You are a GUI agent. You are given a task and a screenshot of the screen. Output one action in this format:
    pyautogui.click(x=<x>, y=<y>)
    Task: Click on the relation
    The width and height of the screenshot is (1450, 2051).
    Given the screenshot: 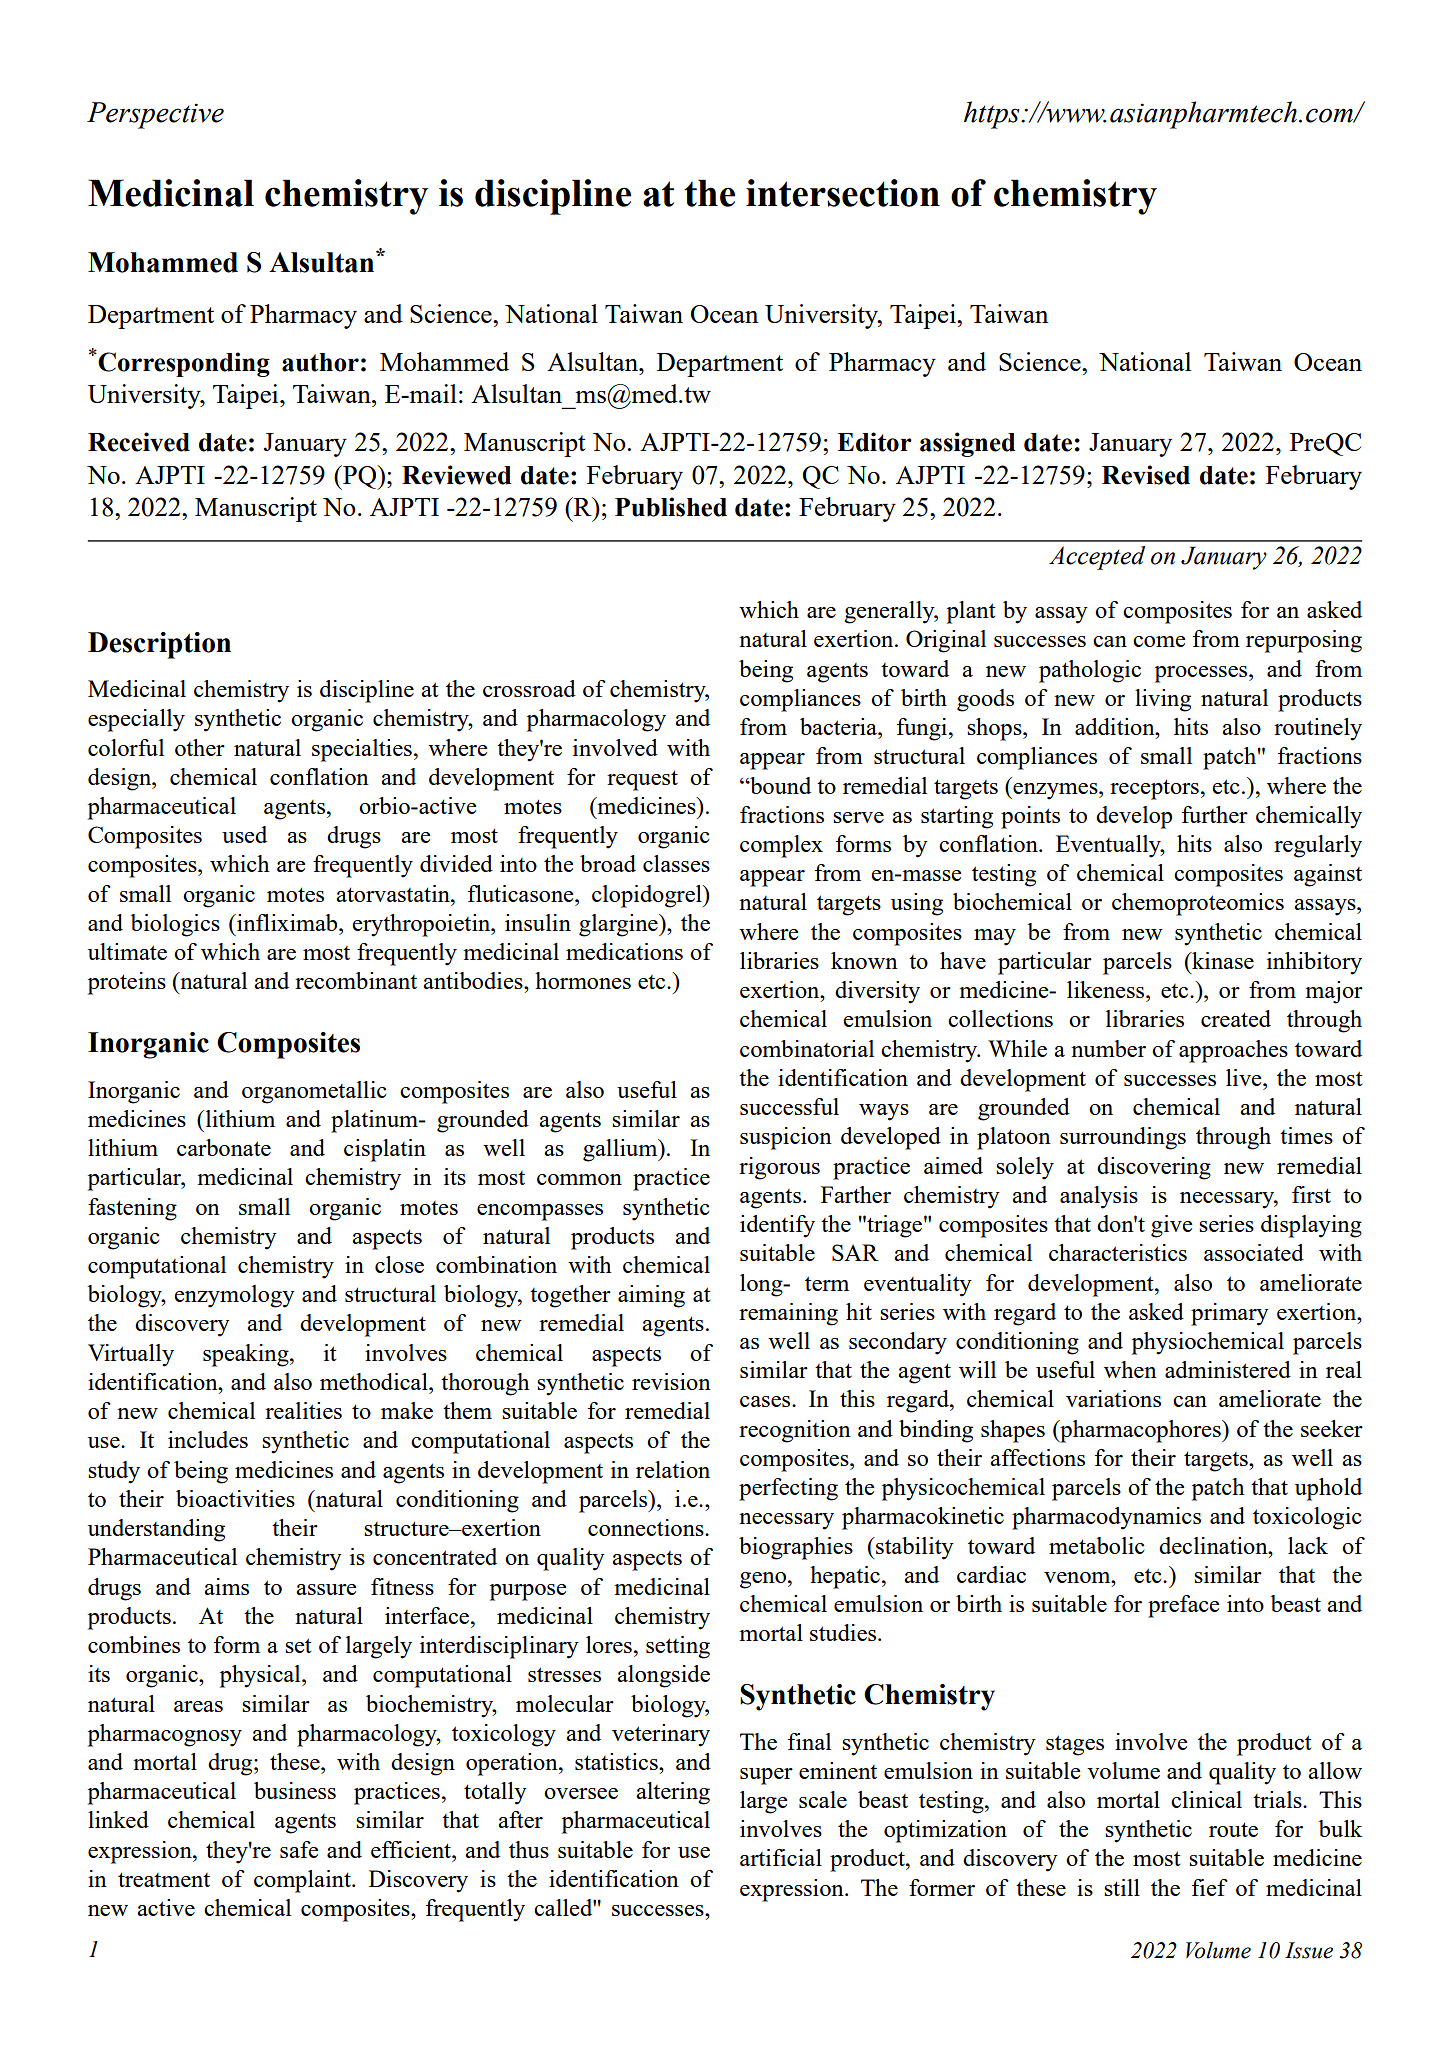 What is the action you would take?
    pyautogui.click(x=673, y=1469)
